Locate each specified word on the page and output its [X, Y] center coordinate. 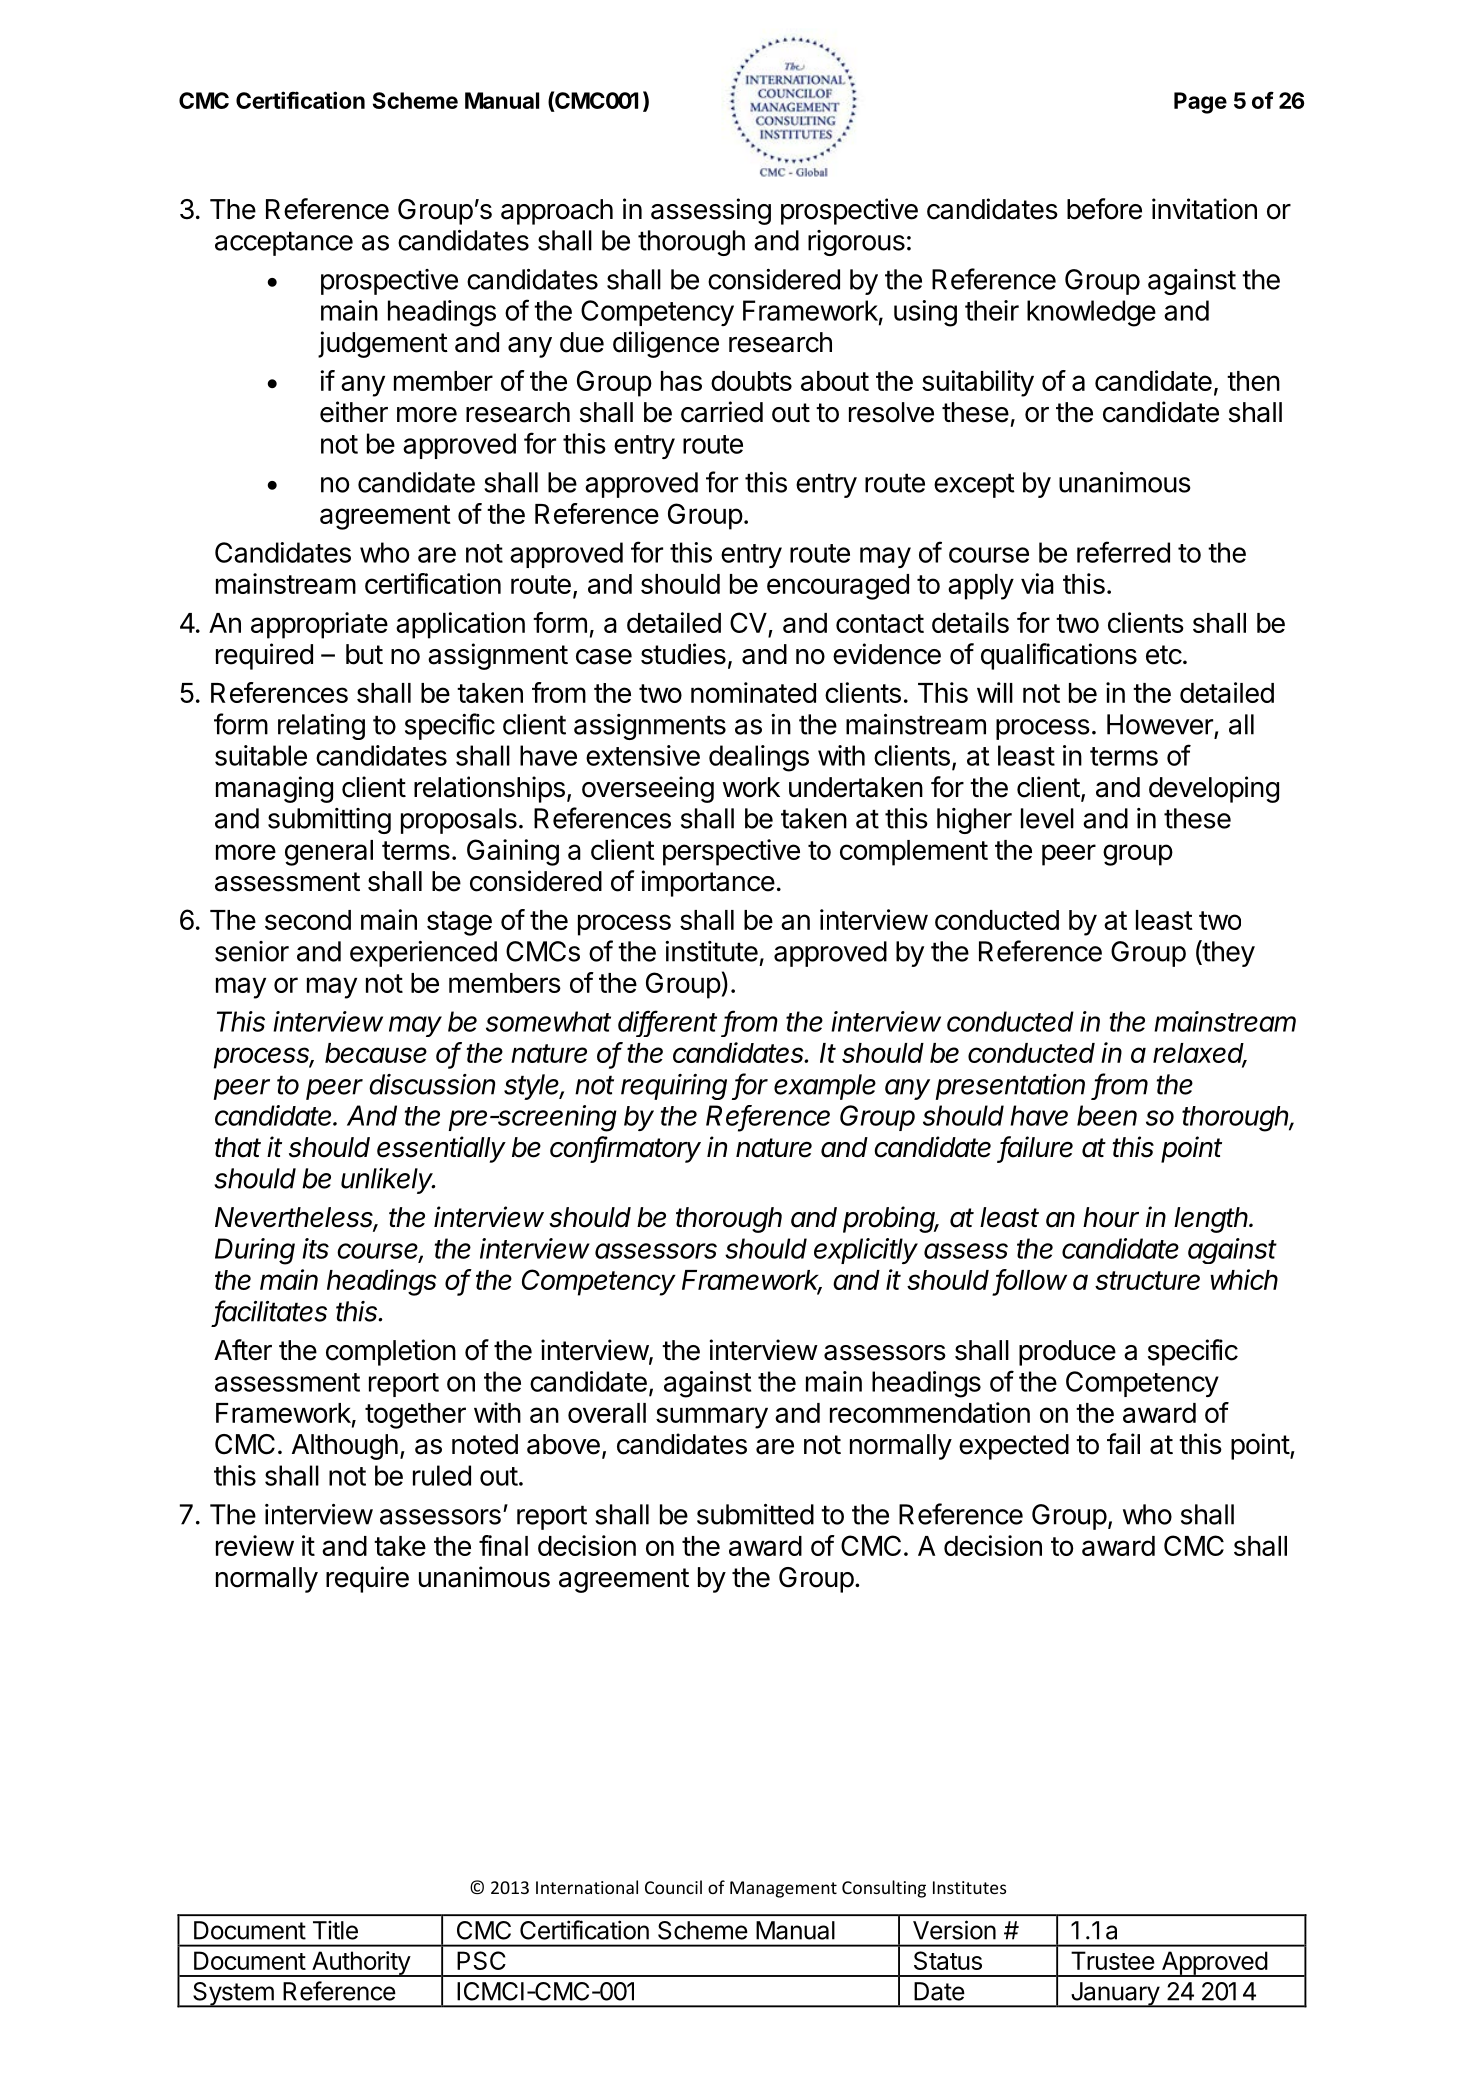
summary [712, 1418]
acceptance [284, 243]
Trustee [1113, 1960]
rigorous [856, 243]
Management [783, 1889]
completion [391, 1352]
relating [321, 727]
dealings [759, 758]
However [1160, 724]
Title [335, 1930]
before [1104, 209]
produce [1067, 1353]
